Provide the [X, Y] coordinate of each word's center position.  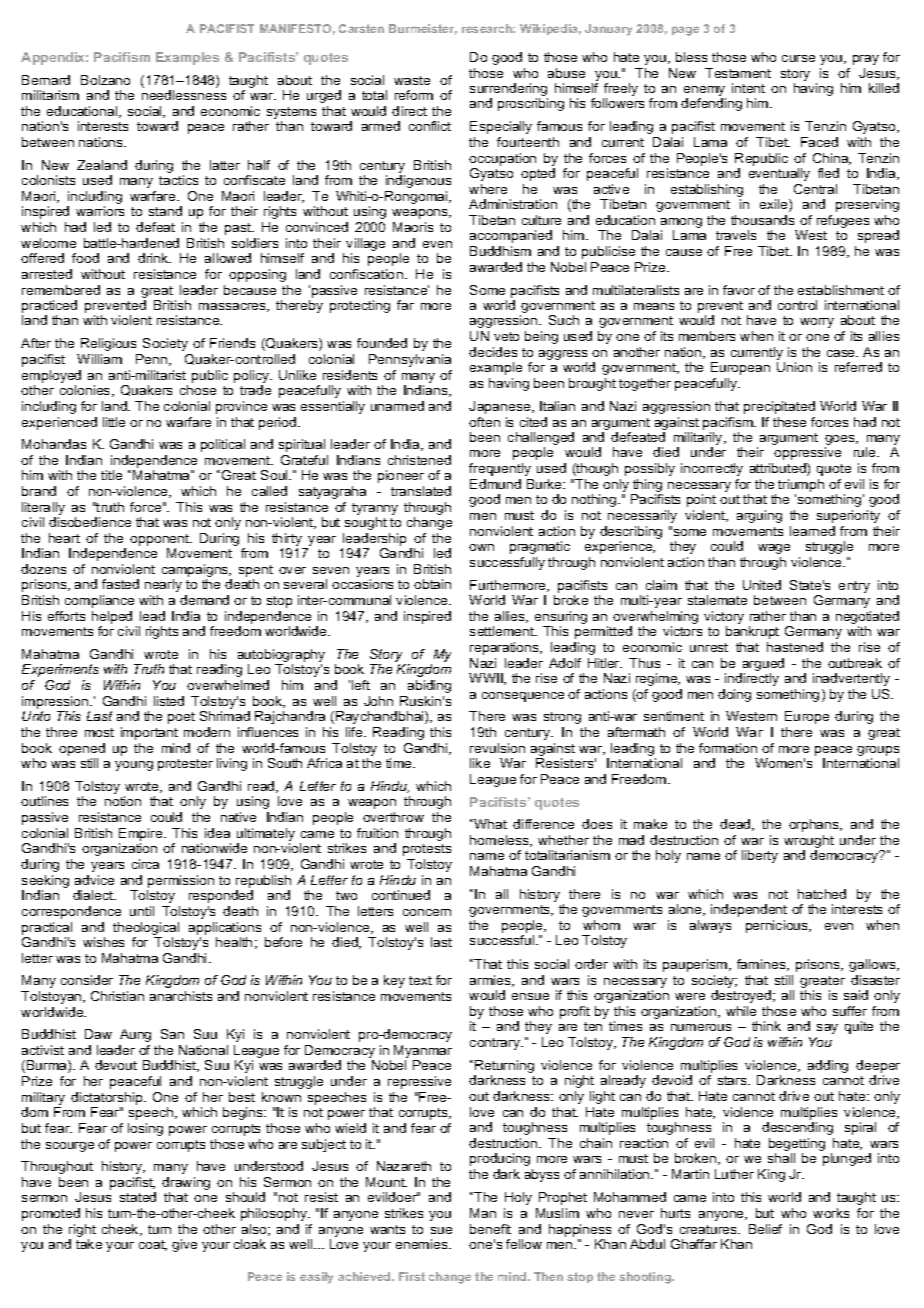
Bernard [46, 80]
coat [153, 1245]
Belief [765, 1229]
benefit [490, 1229]
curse [798, 58]
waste [412, 80]
